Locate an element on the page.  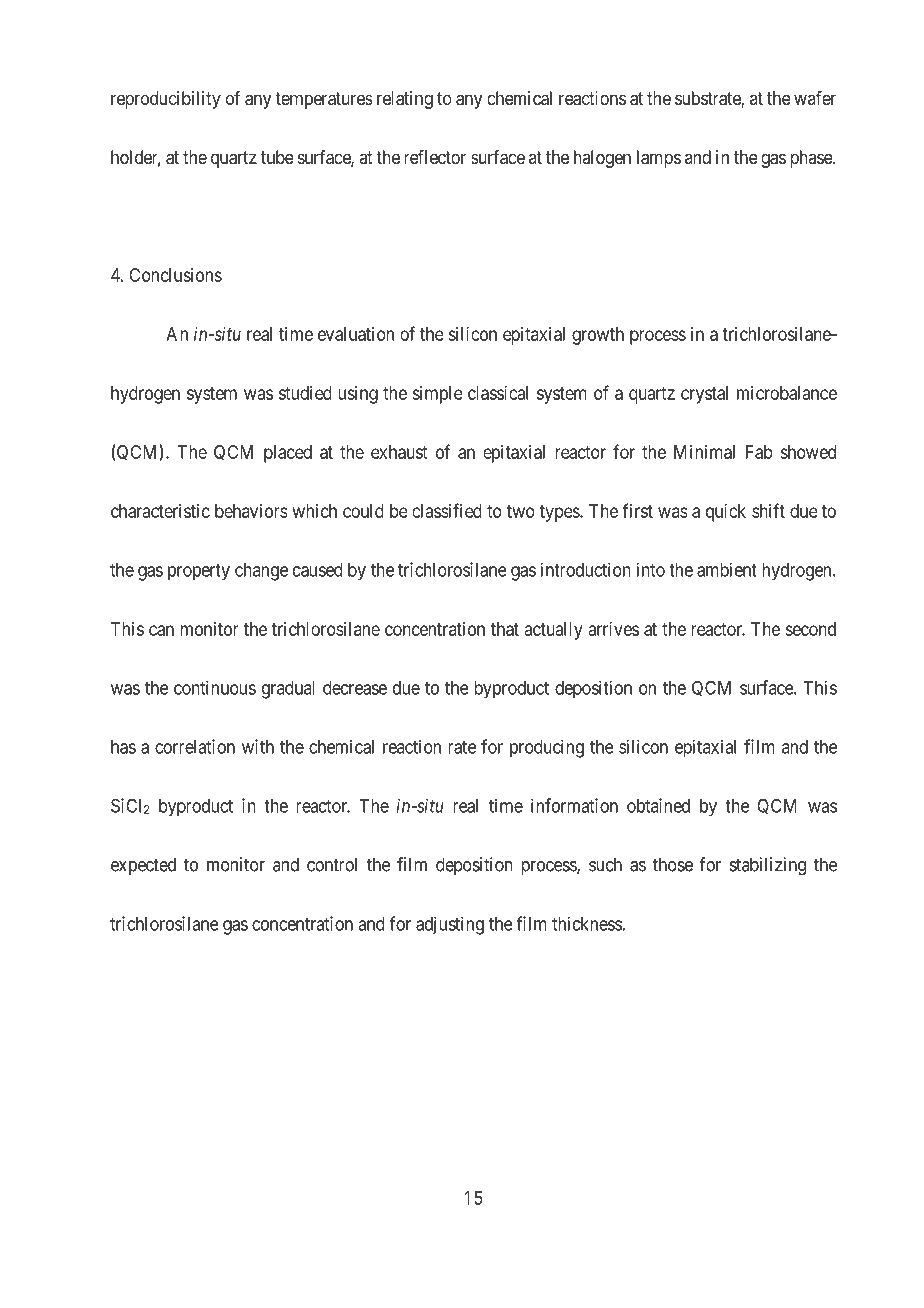
studied is located at coordinates (305, 393).
